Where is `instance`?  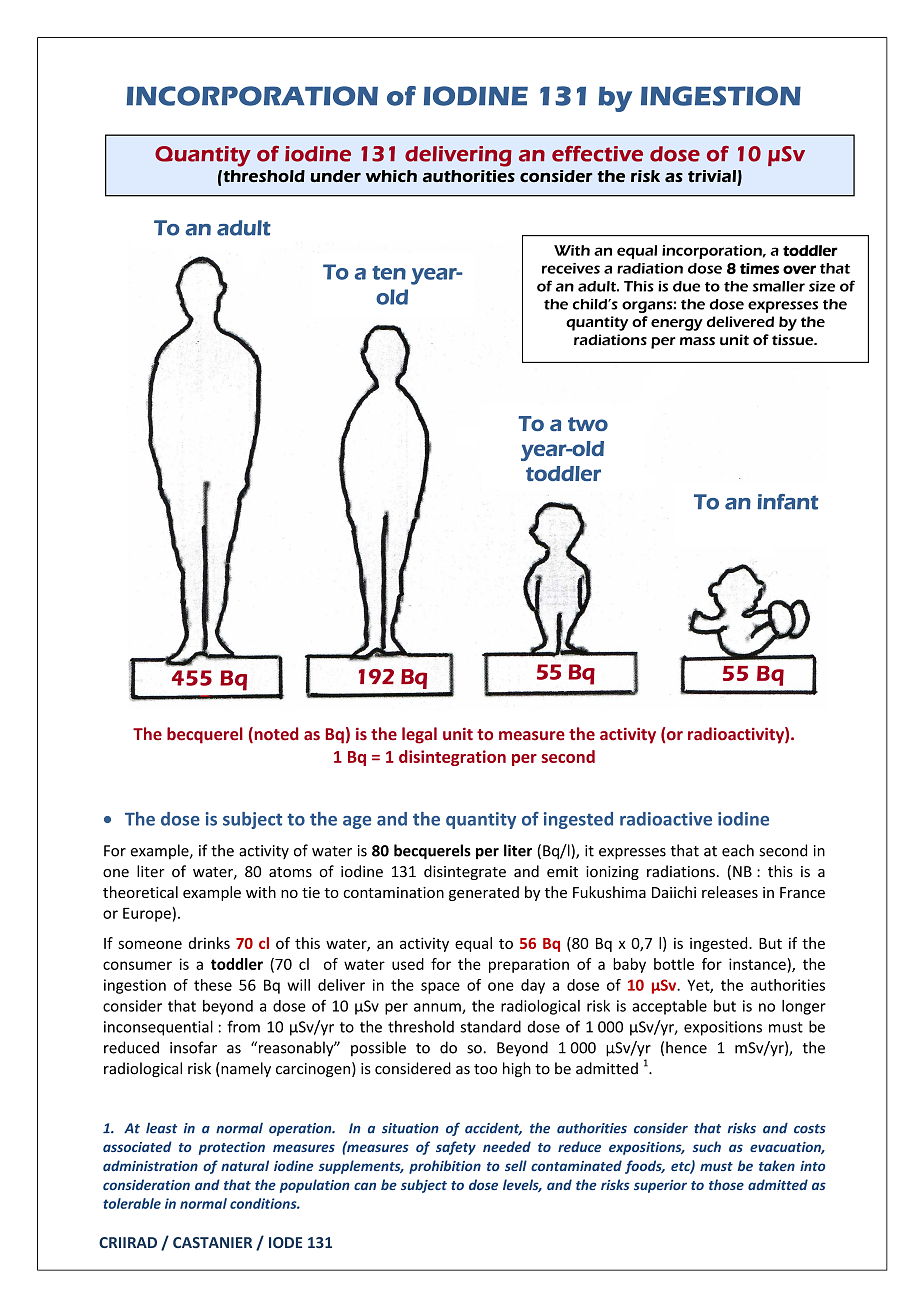
instance is located at coordinates (758, 964).
